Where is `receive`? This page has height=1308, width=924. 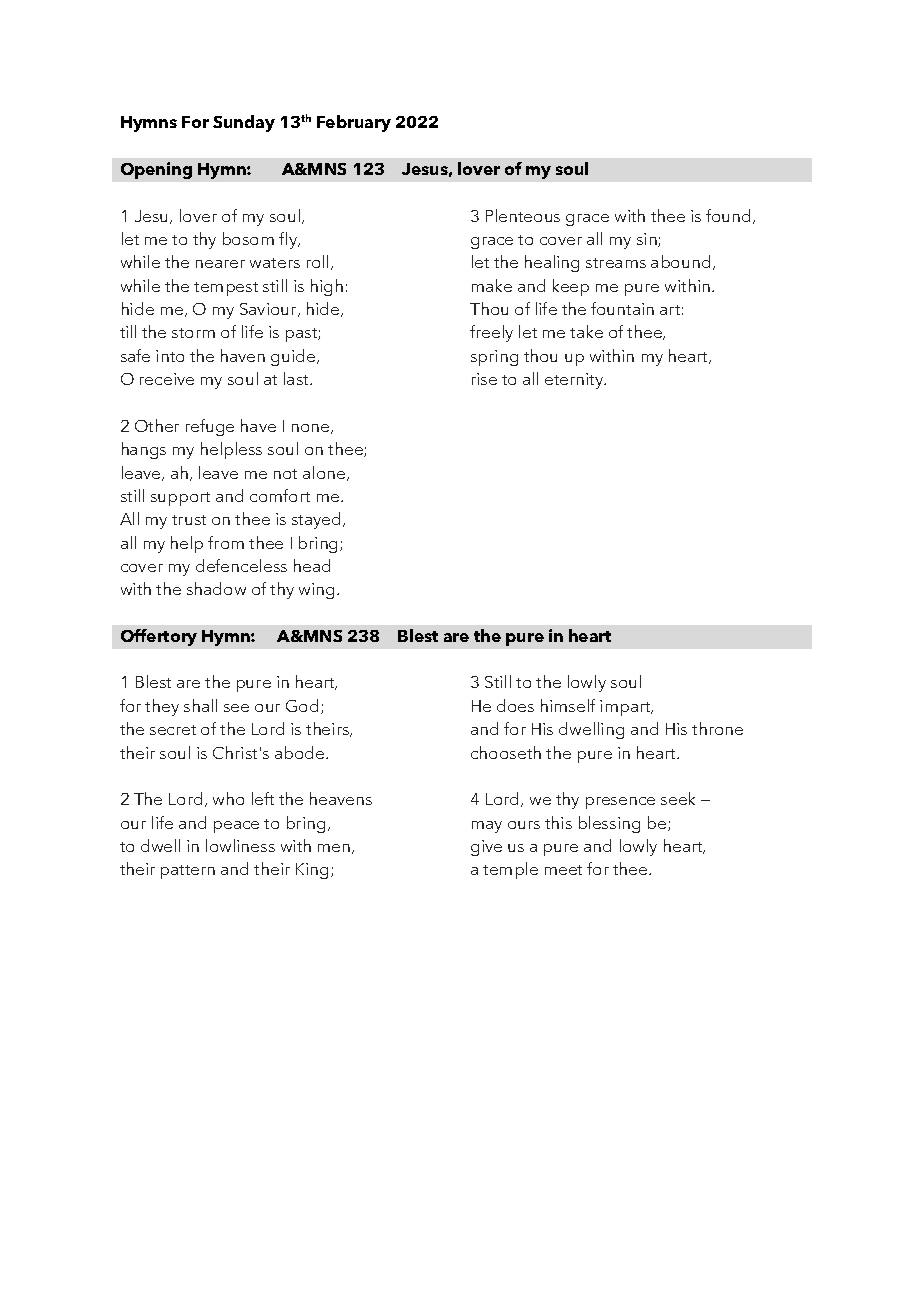 receive is located at coordinates (167, 379).
